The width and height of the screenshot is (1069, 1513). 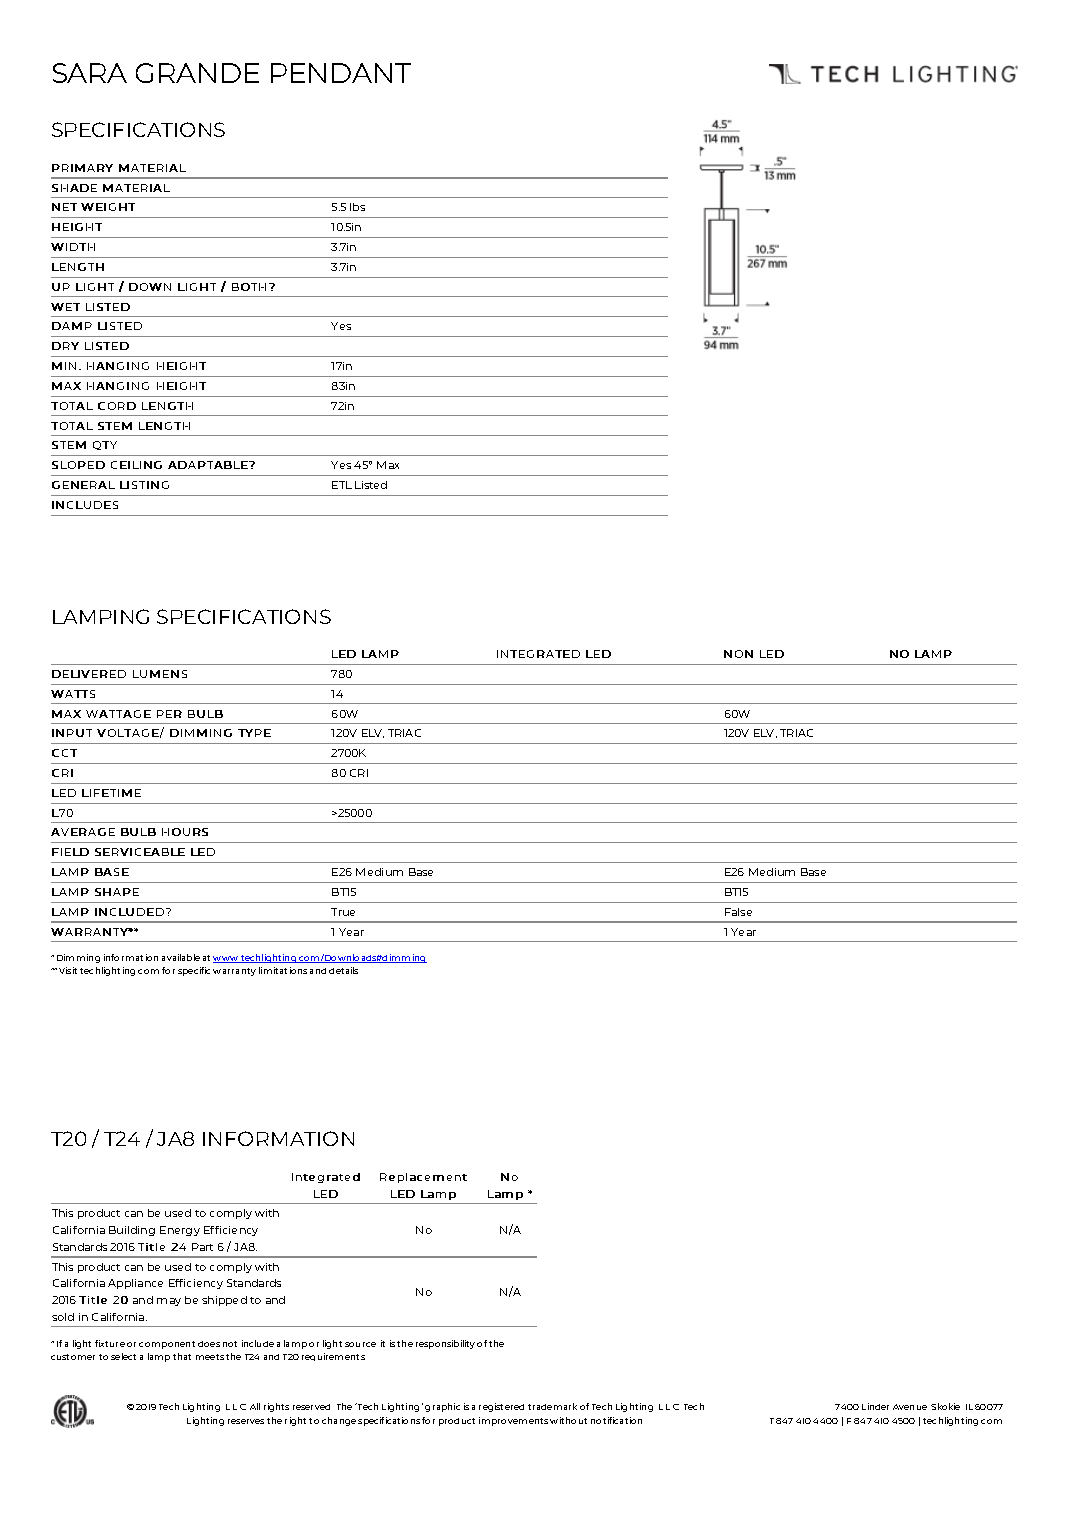 I want to click on LISTING, so click(x=144, y=485).
